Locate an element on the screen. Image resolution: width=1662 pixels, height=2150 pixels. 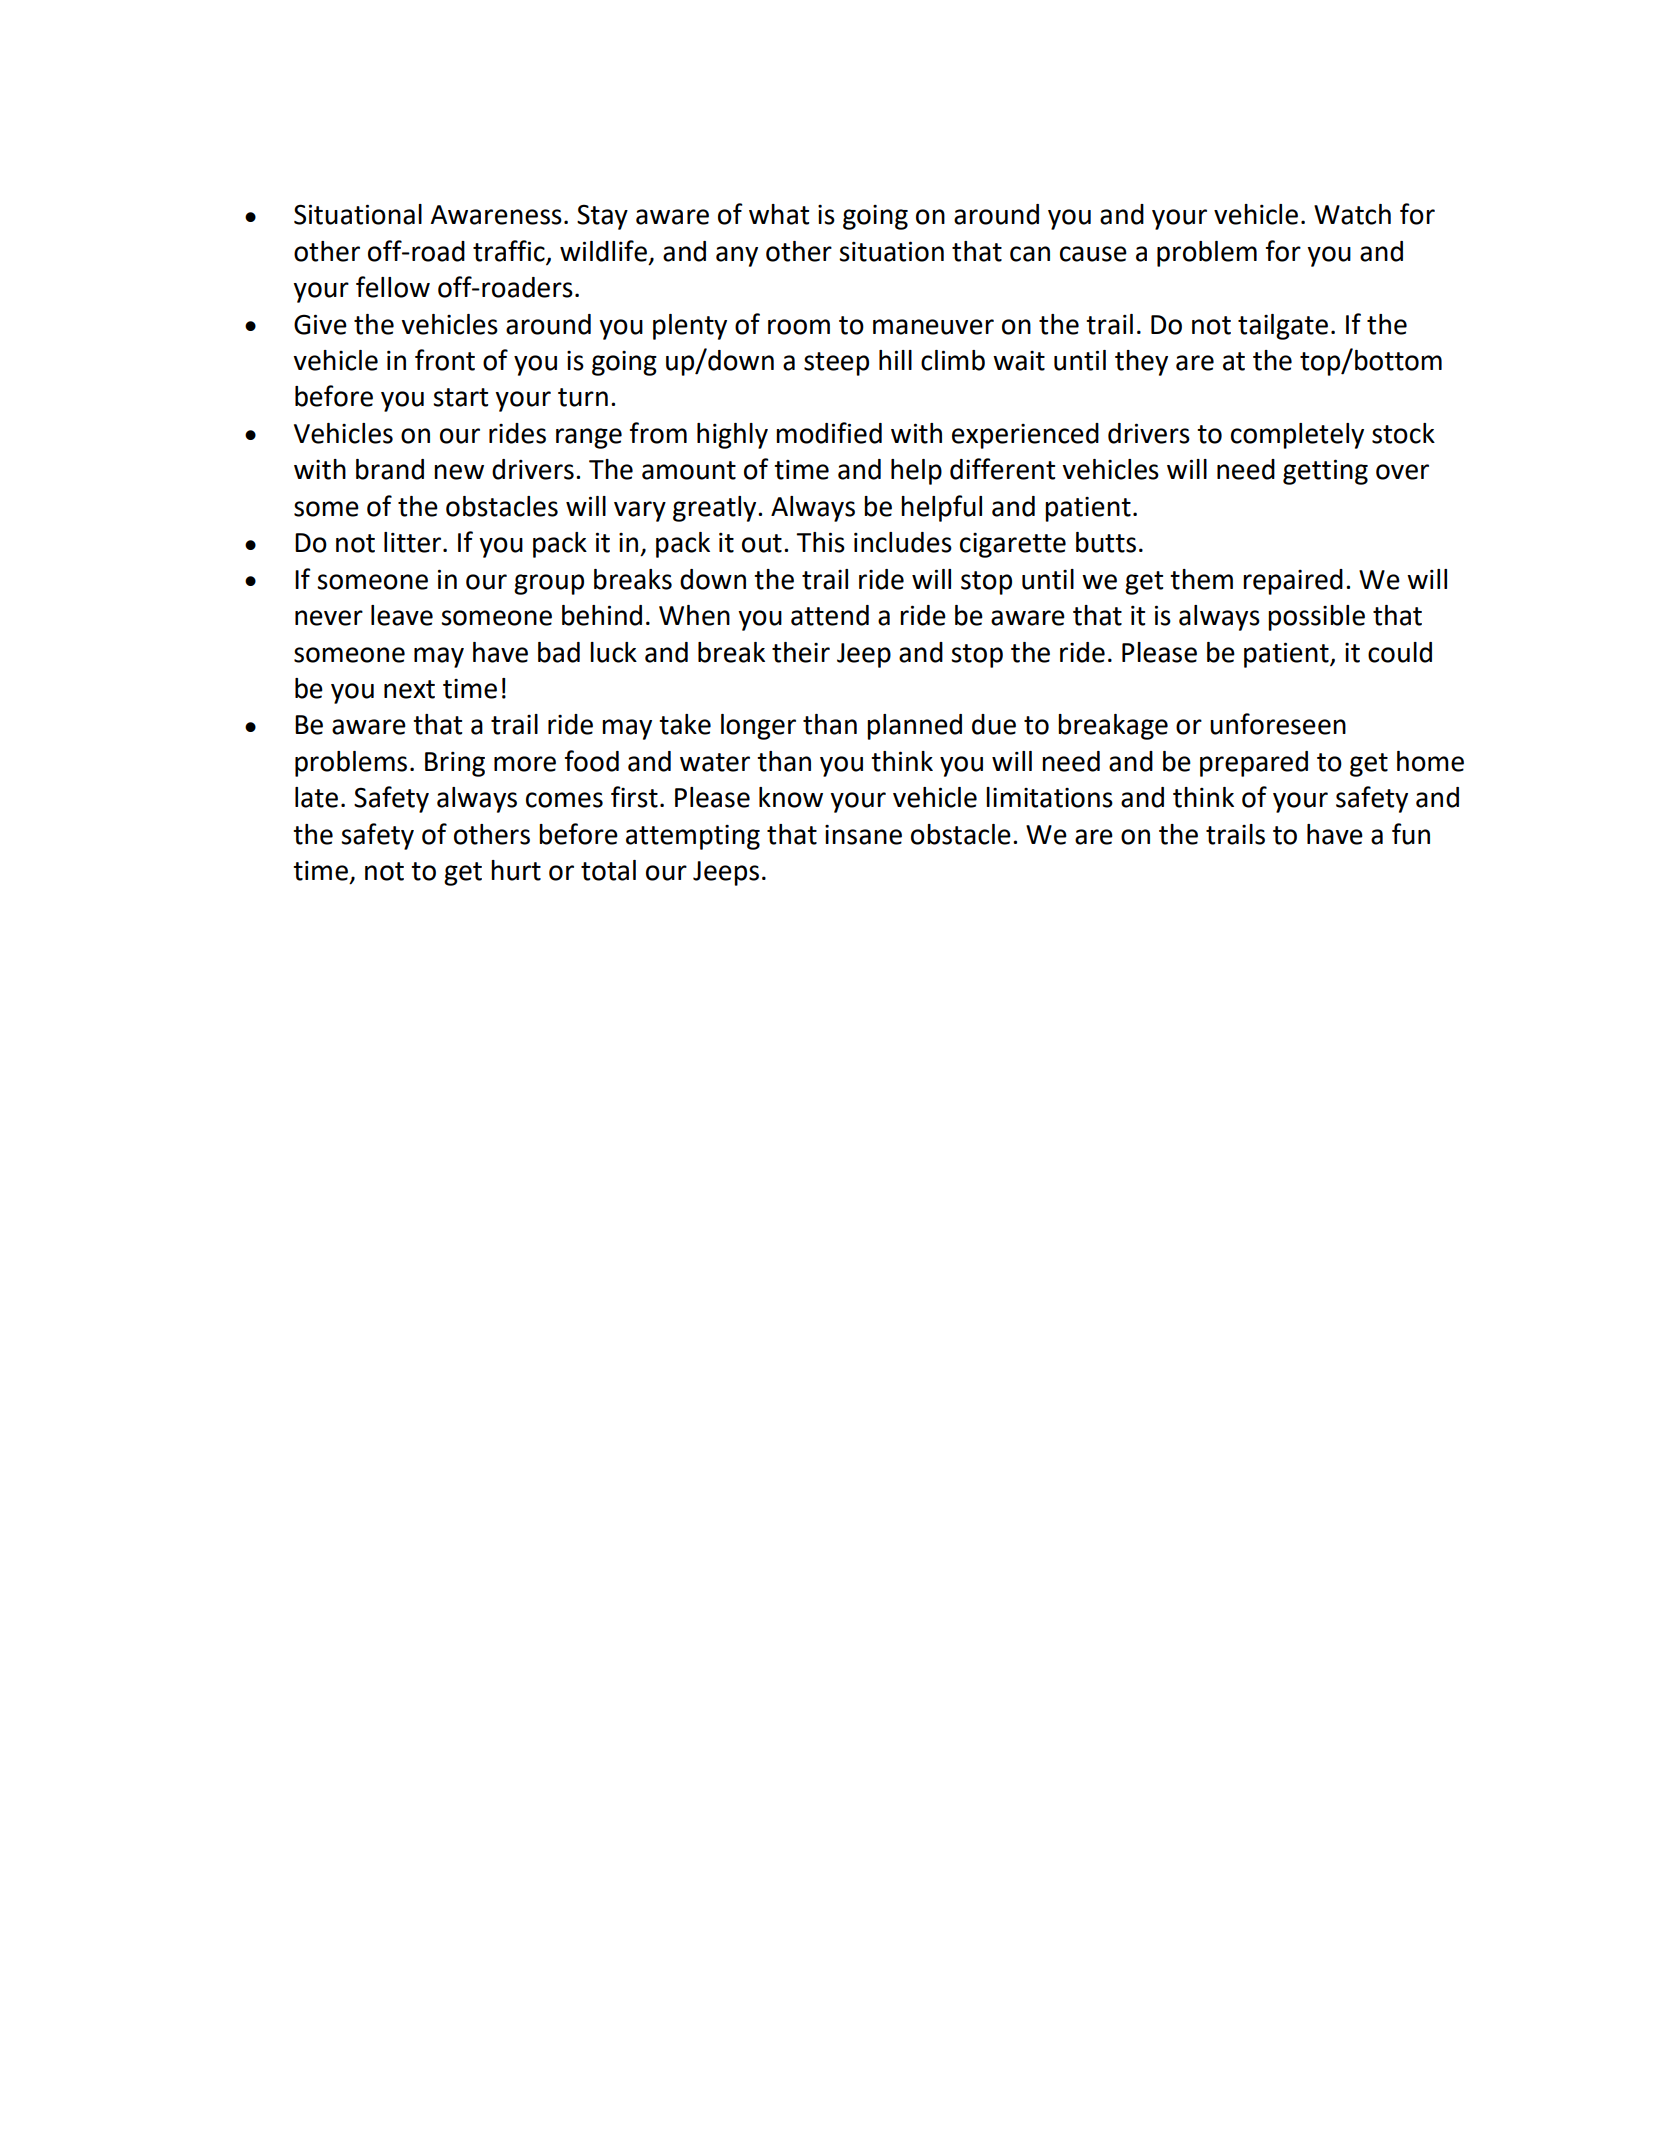
litter is located at coordinates (414, 542).
